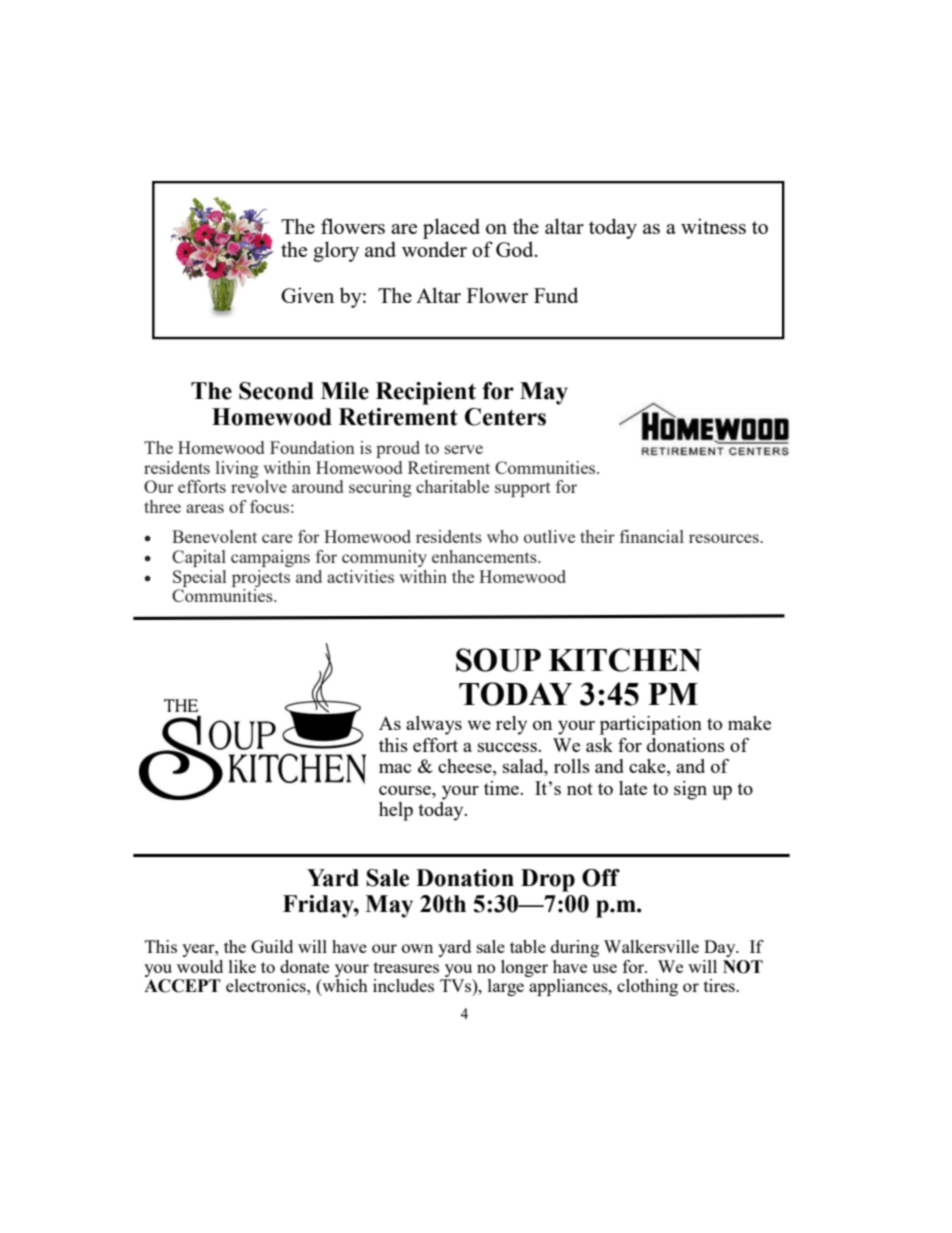  What do you see at coordinates (307, 295) in the screenshot?
I see `Given` at bounding box center [307, 295].
